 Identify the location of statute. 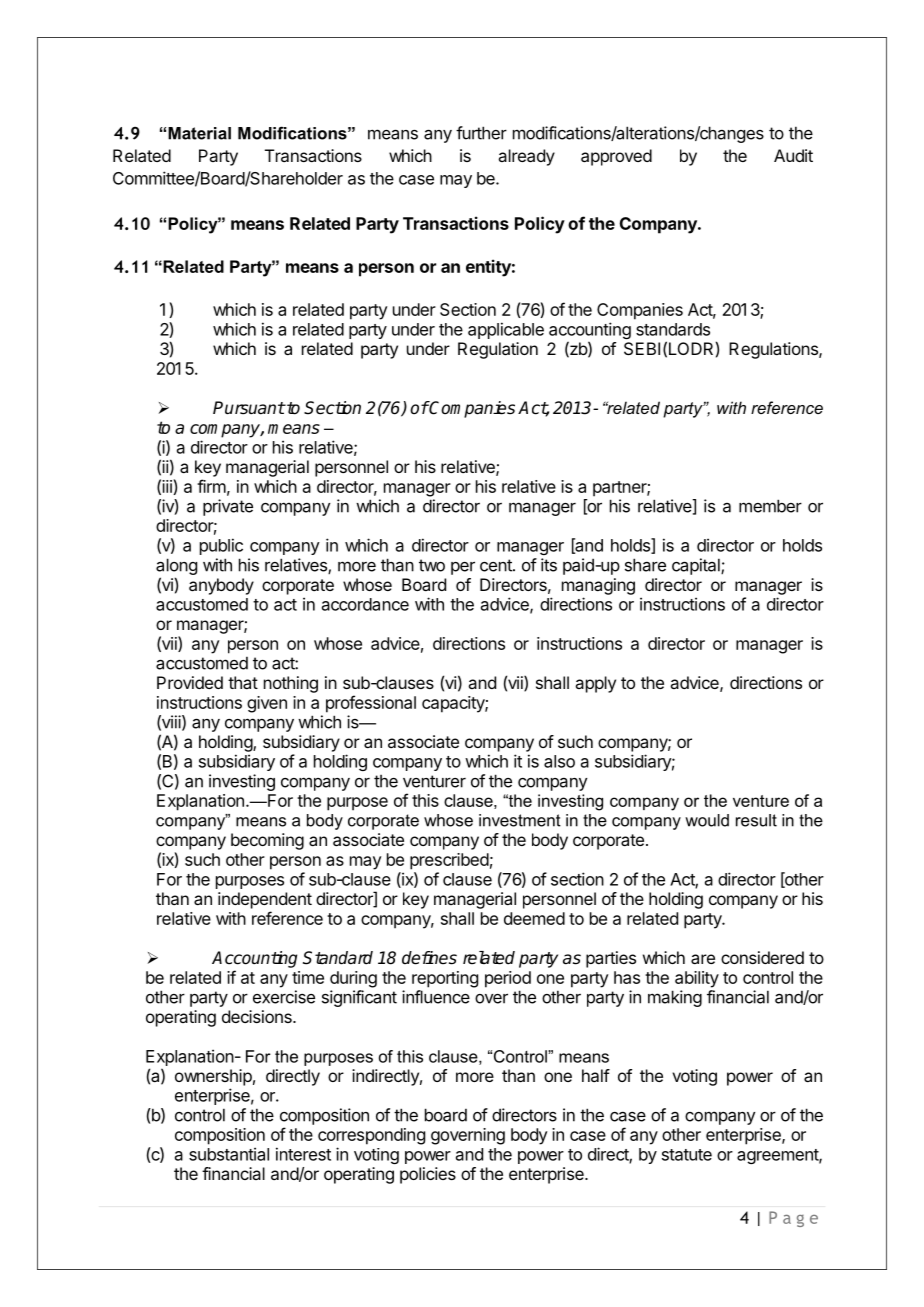
(687, 1155).
